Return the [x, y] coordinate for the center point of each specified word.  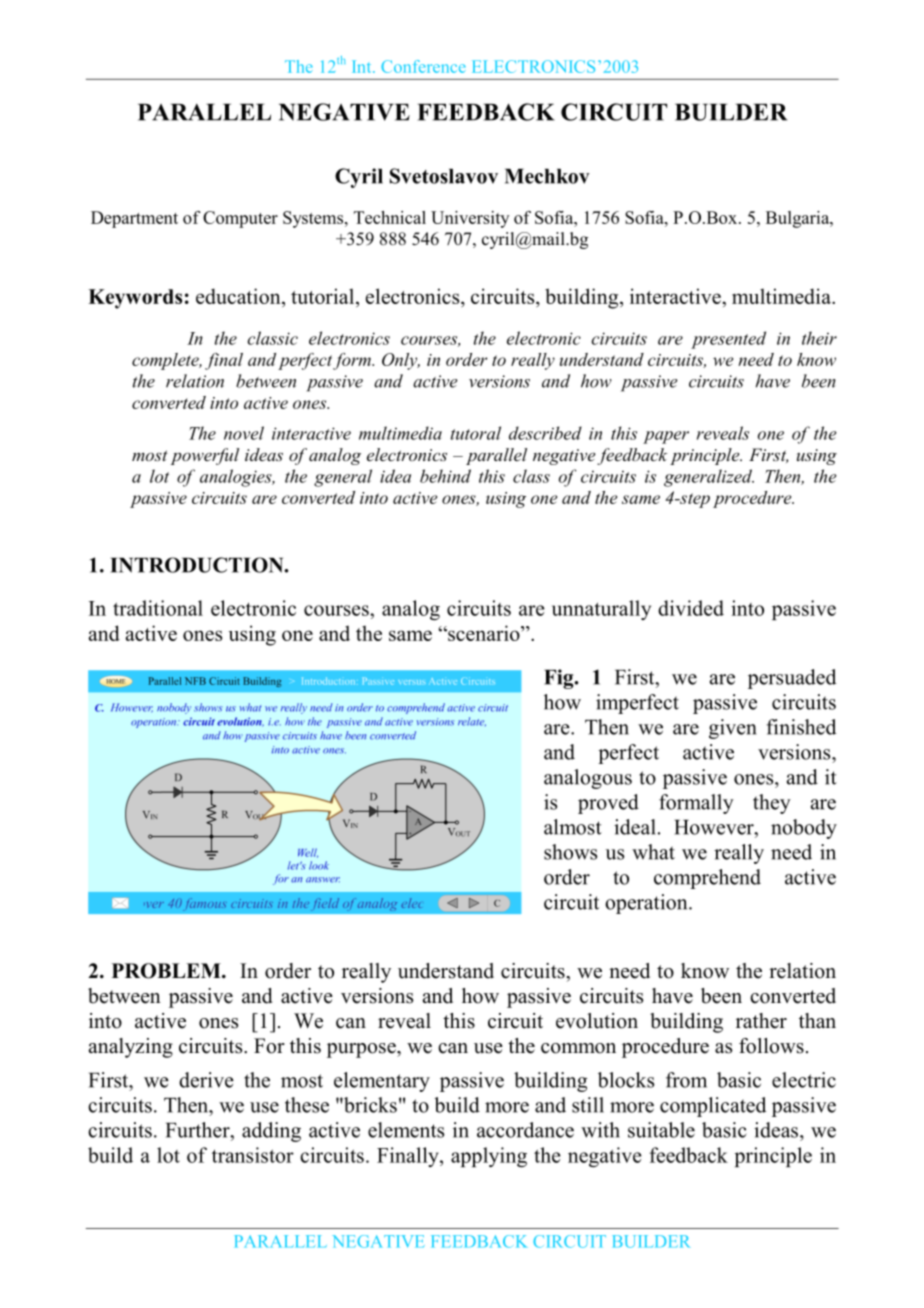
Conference [423, 66]
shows [570, 852]
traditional [158, 608]
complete [166, 361]
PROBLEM [167, 971]
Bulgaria [799, 219]
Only [401, 361]
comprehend [707, 879]
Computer [240, 219]
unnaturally [601, 610]
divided [691, 608]
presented [728, 340]
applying [489, 1157]
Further [199, 1130]
